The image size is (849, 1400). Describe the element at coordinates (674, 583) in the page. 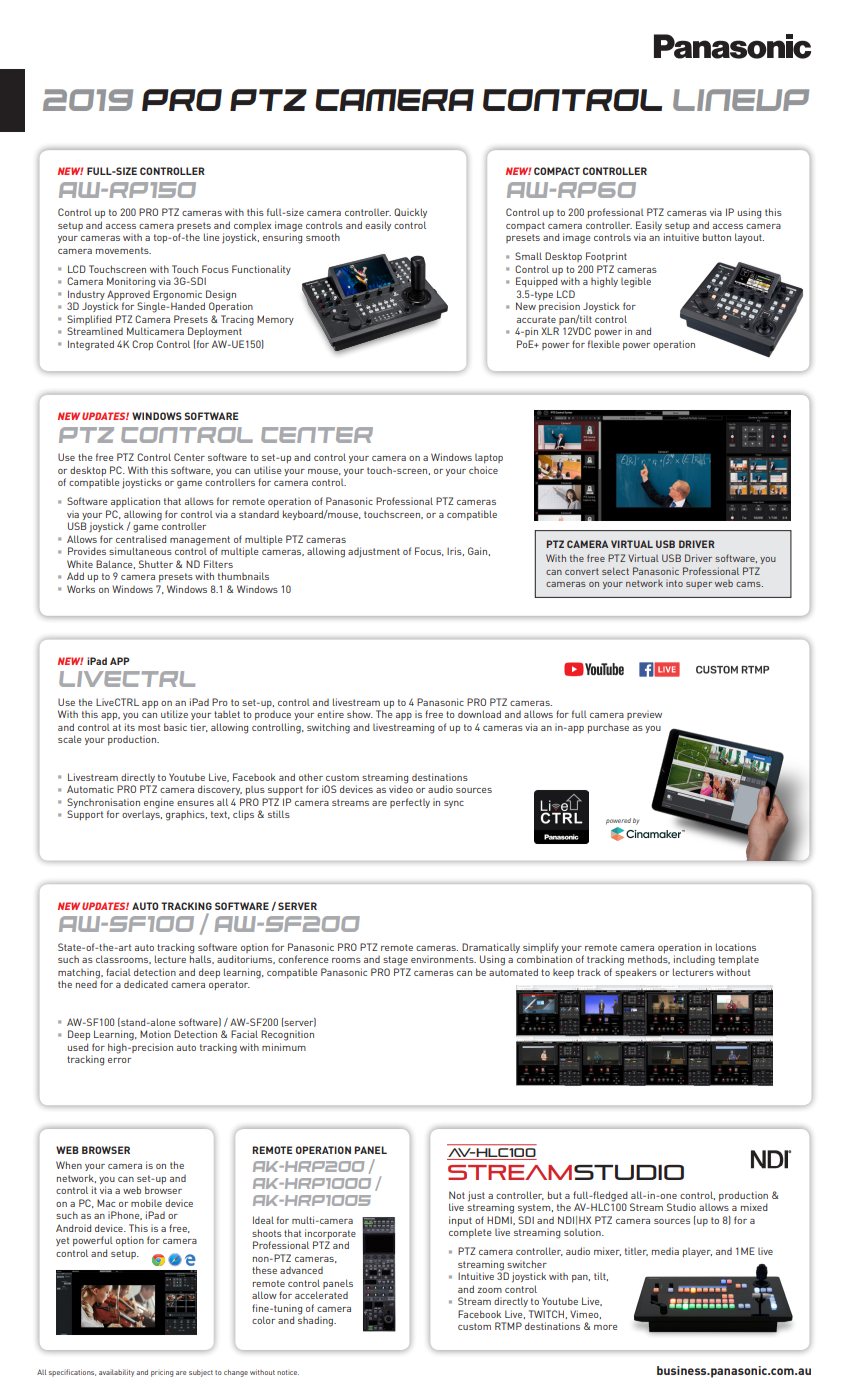

I see `into` at that location.
